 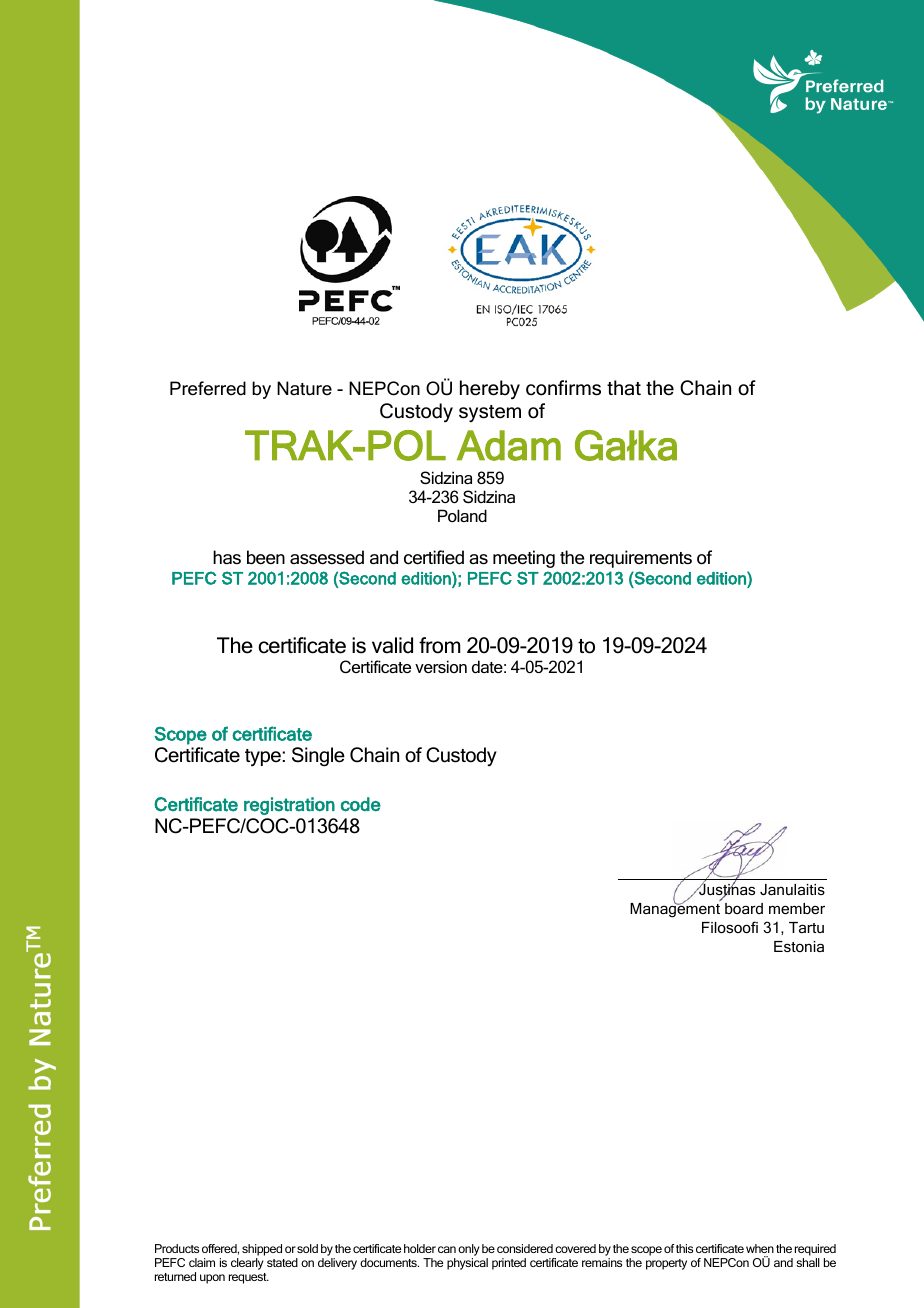 What do you see at coordinates (439, 645) in the screenshot?
I see `from` at bounding box center [439, 645].
